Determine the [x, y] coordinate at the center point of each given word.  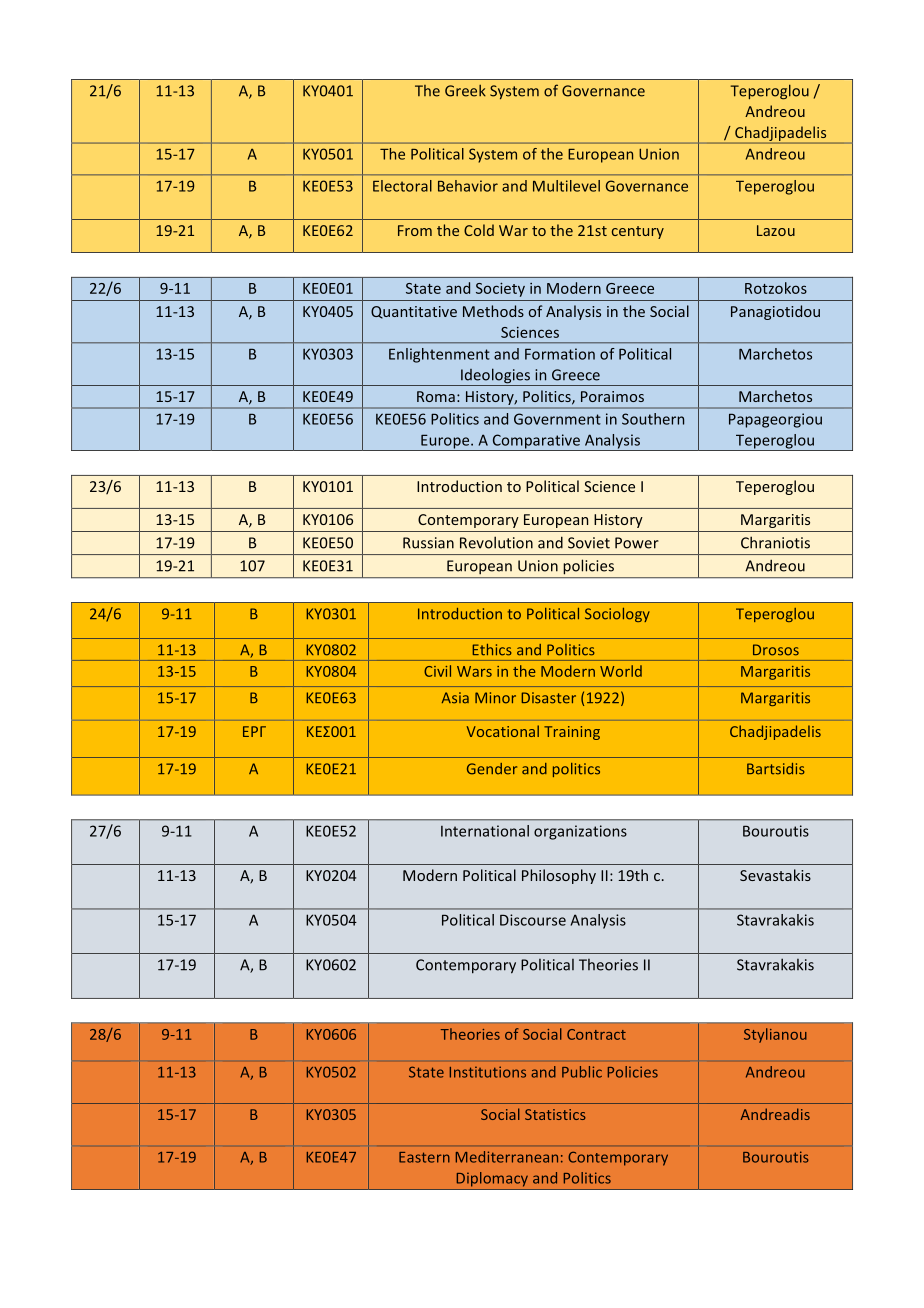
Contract [596, 1034]
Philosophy [559, 876]
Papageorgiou [775, 420]
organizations [580, 832]
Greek [465, 91]
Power [637, 543]
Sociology [617, 615]
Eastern [424, 1157]
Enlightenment [439, 355]
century [638, 232]
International [485, 831]
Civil [437, 671]
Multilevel [566, 186]
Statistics [555, 1114]
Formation [560, 354]
